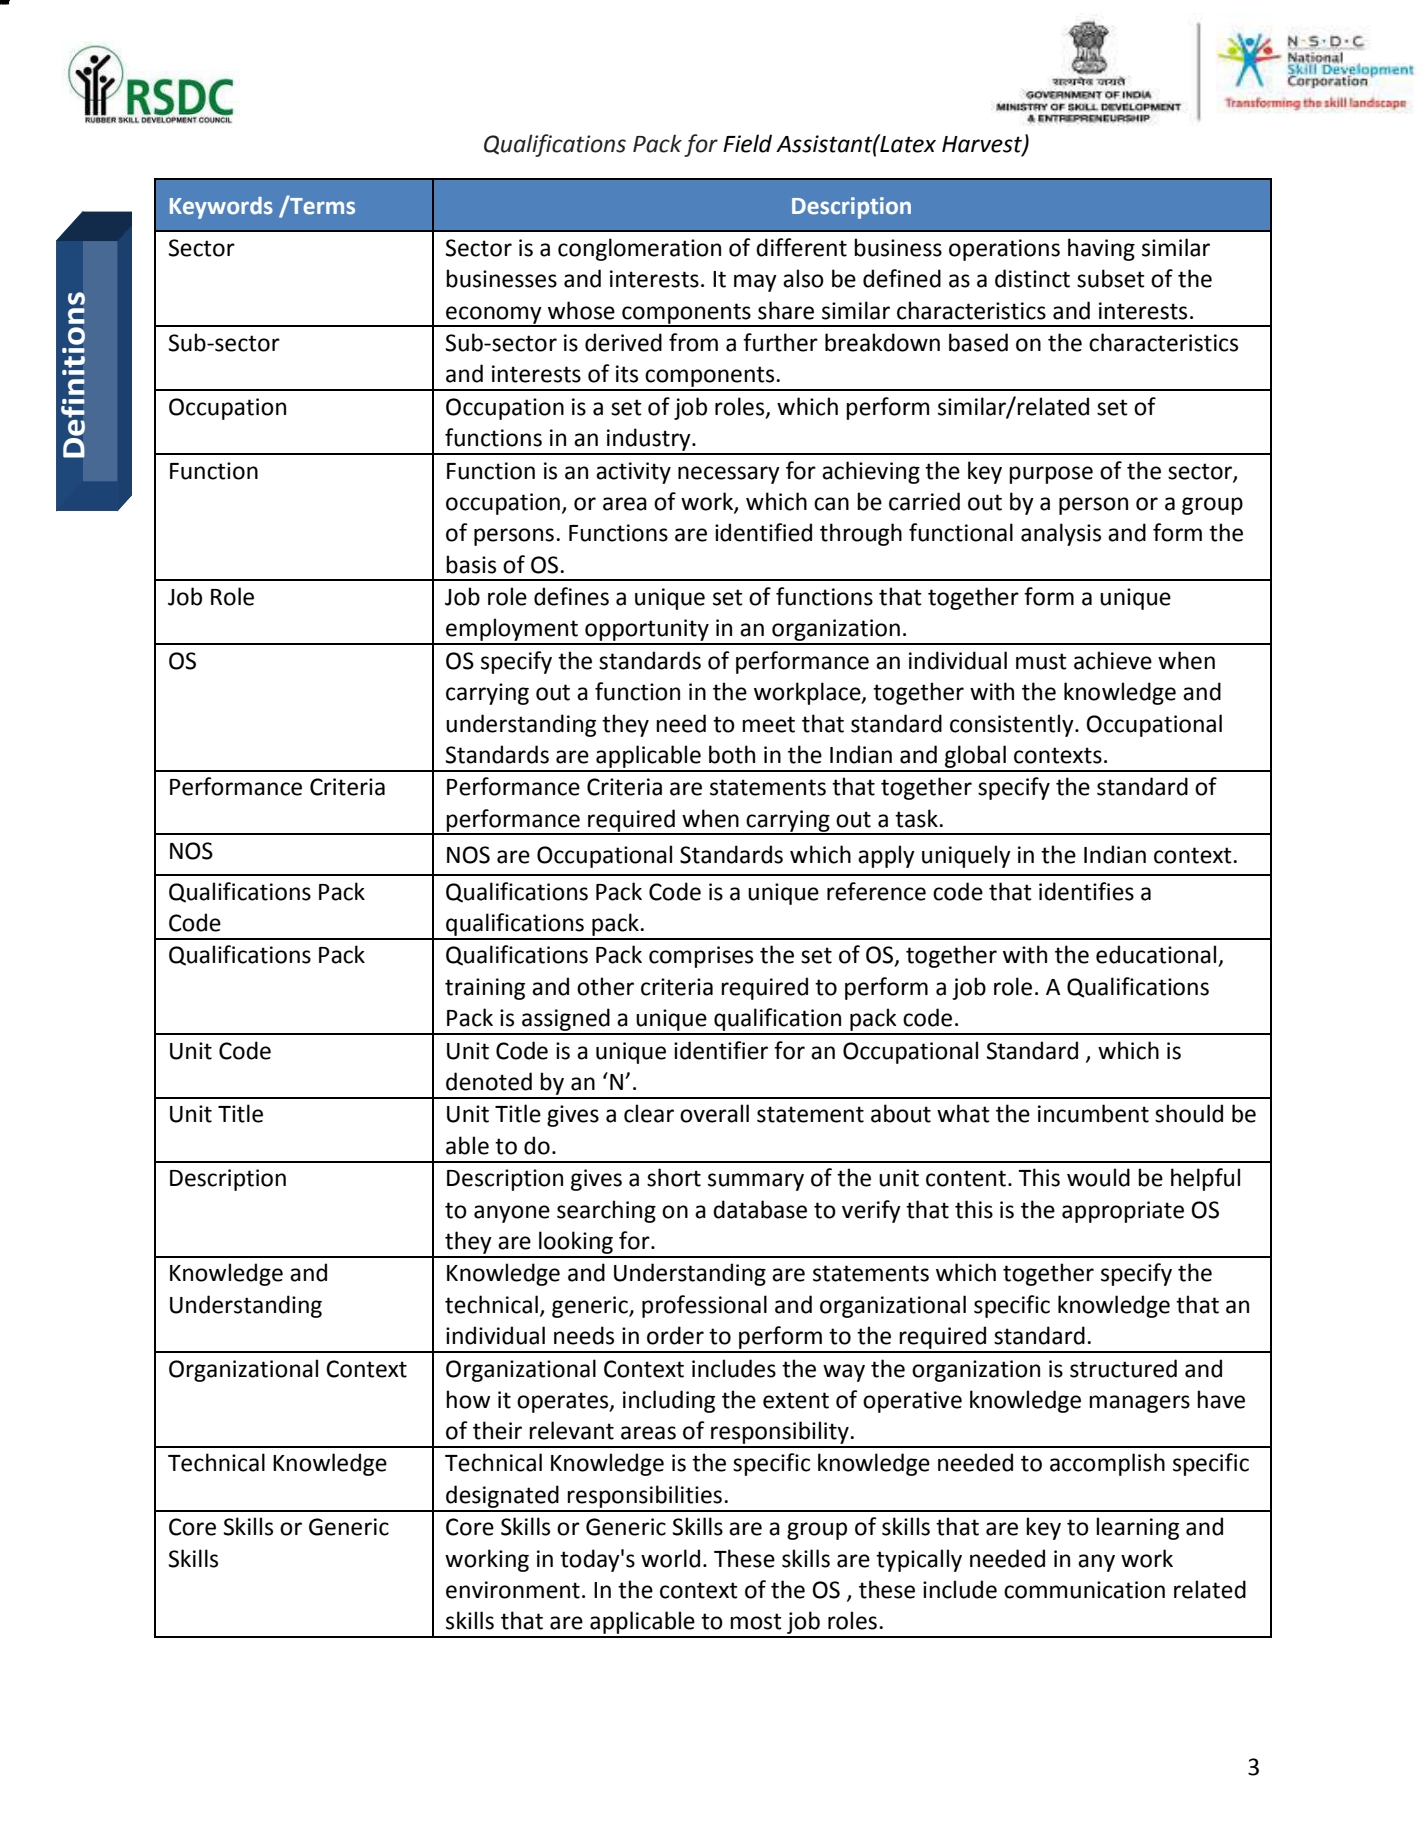 The image size is (1428, 1847). What do you see at coordinates (1086, 891) in the image?
I see `identifies` at bounding box center [1086, 891].
